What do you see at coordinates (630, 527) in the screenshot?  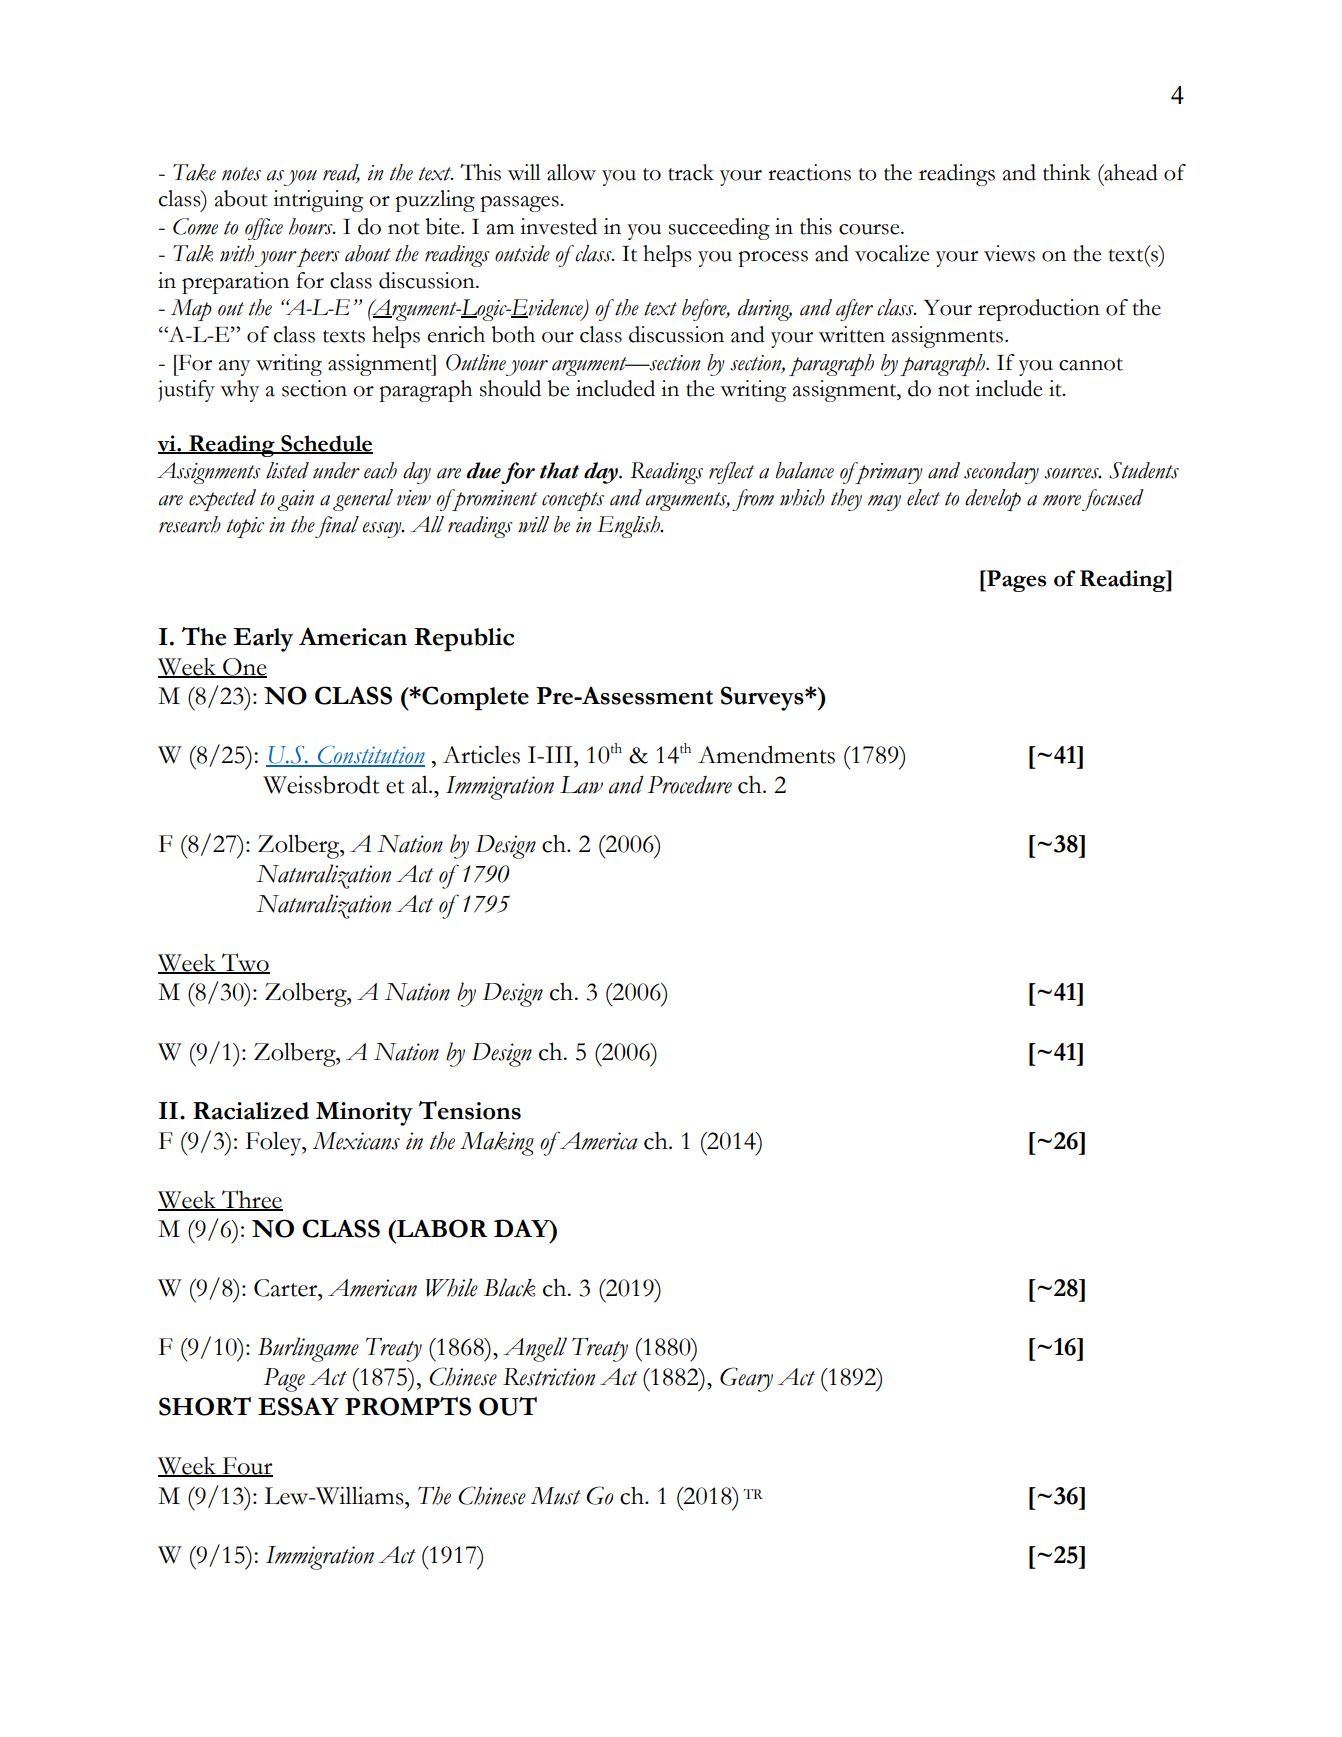 I see `English` at bounding box center [630, 527].
